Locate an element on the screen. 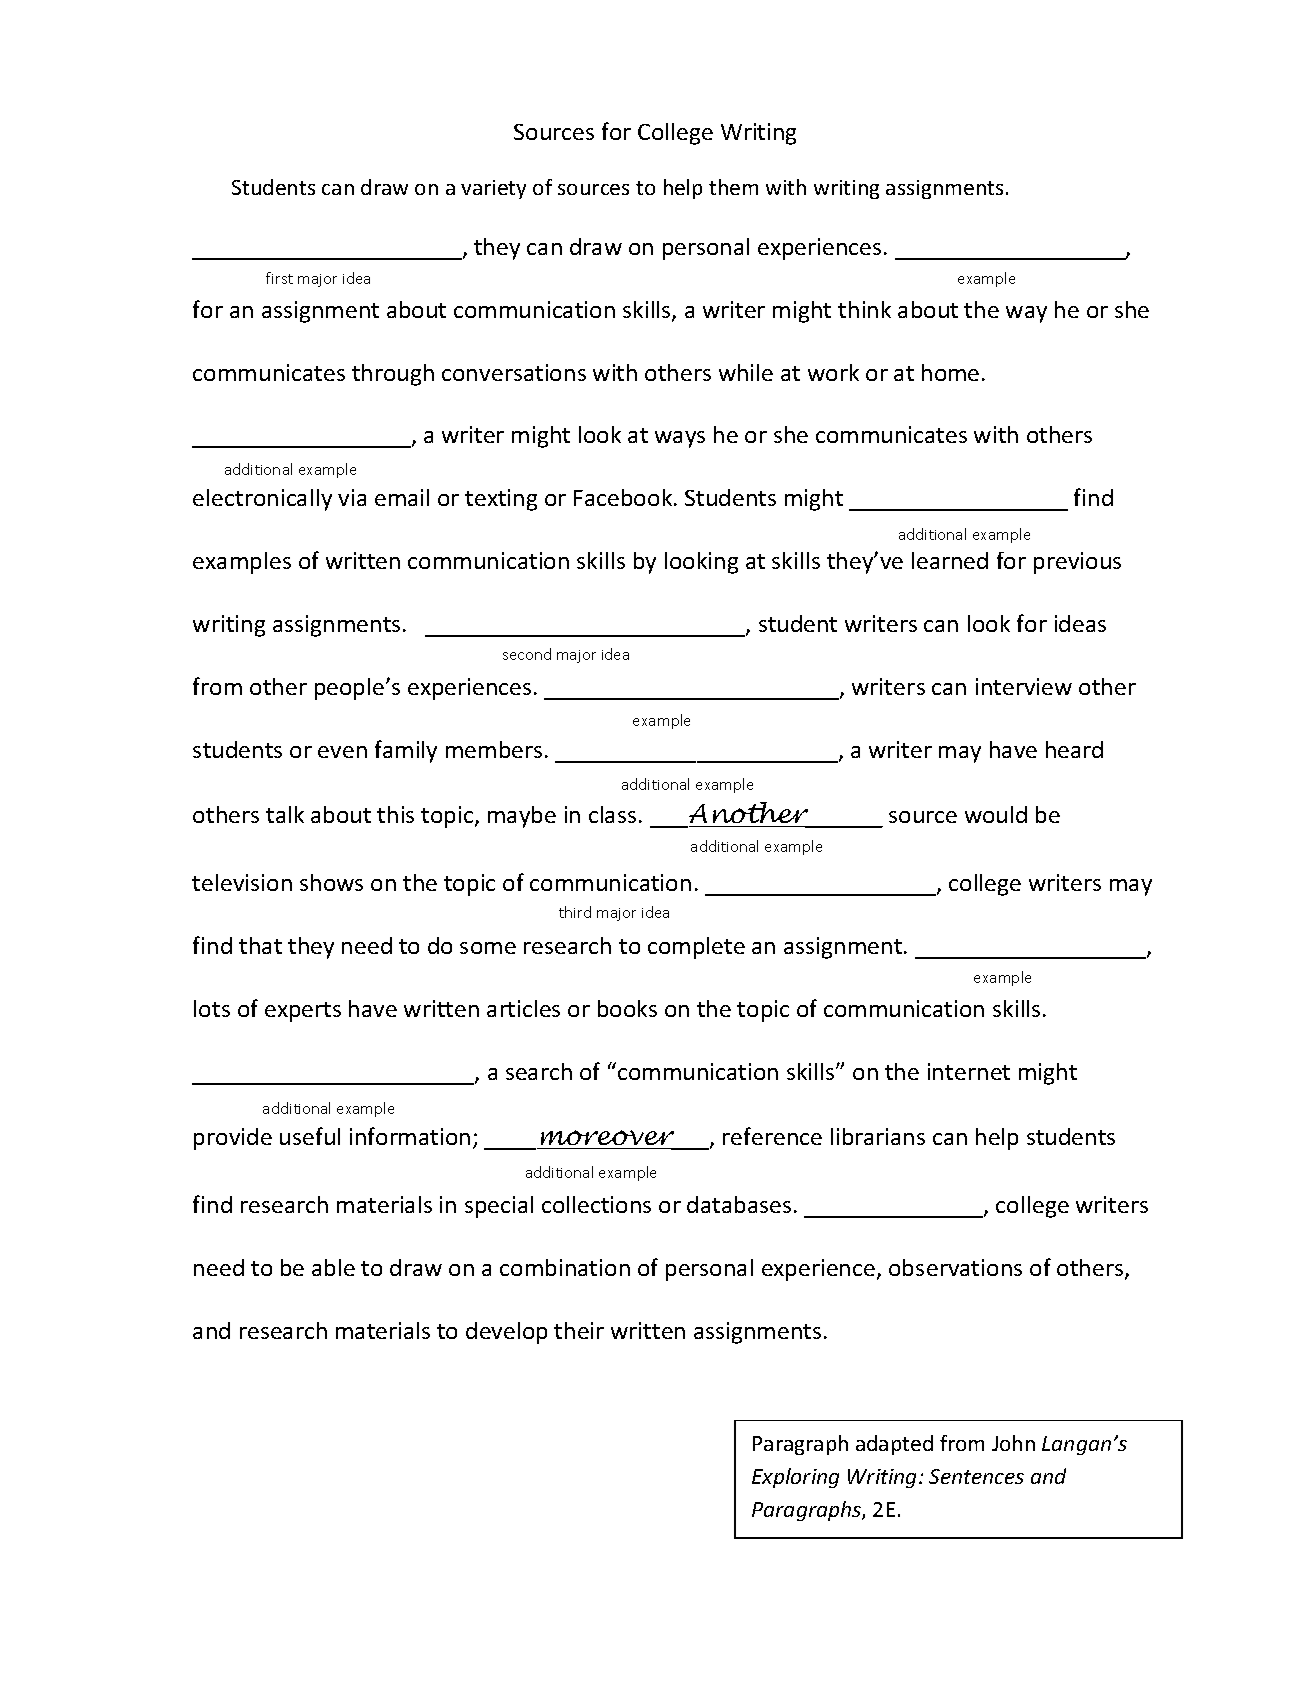 Image resolution: width=1312 pixels, height=1698 pixels. them is located at coordinates (733, 187).
